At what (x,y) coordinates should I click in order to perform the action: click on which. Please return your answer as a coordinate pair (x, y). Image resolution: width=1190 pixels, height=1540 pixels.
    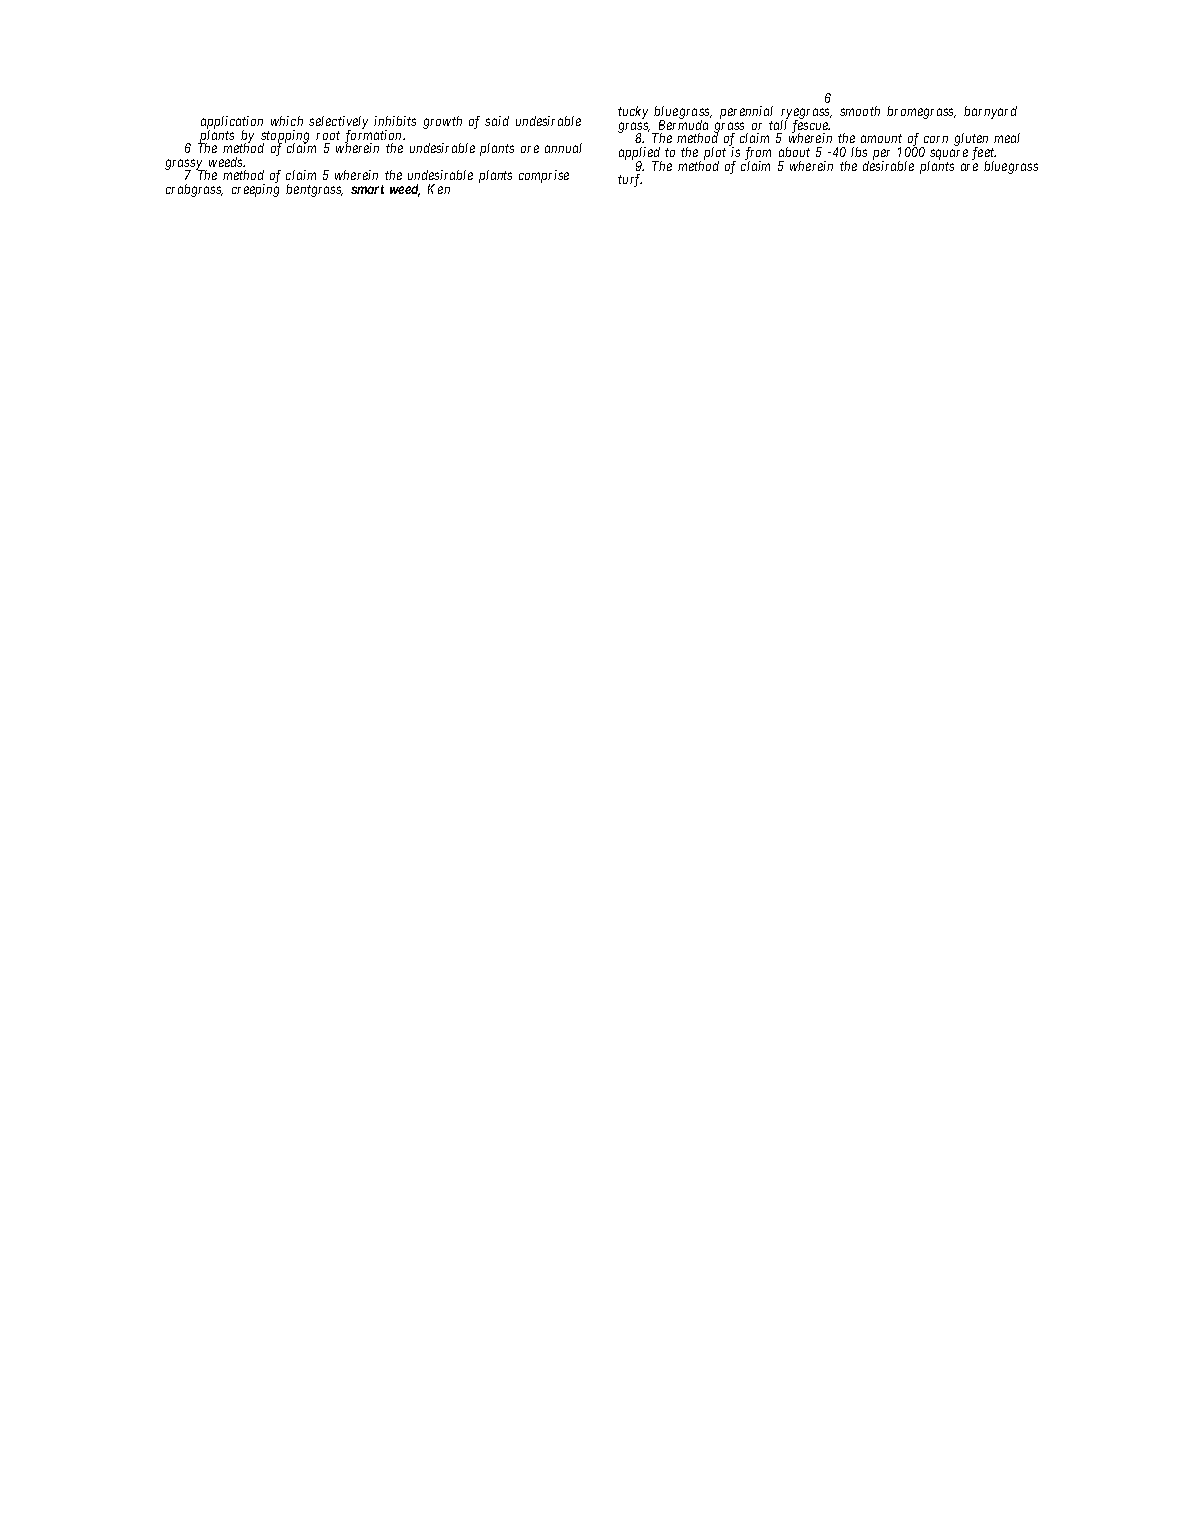
    Looking at the image, I should click on (287, 121).
